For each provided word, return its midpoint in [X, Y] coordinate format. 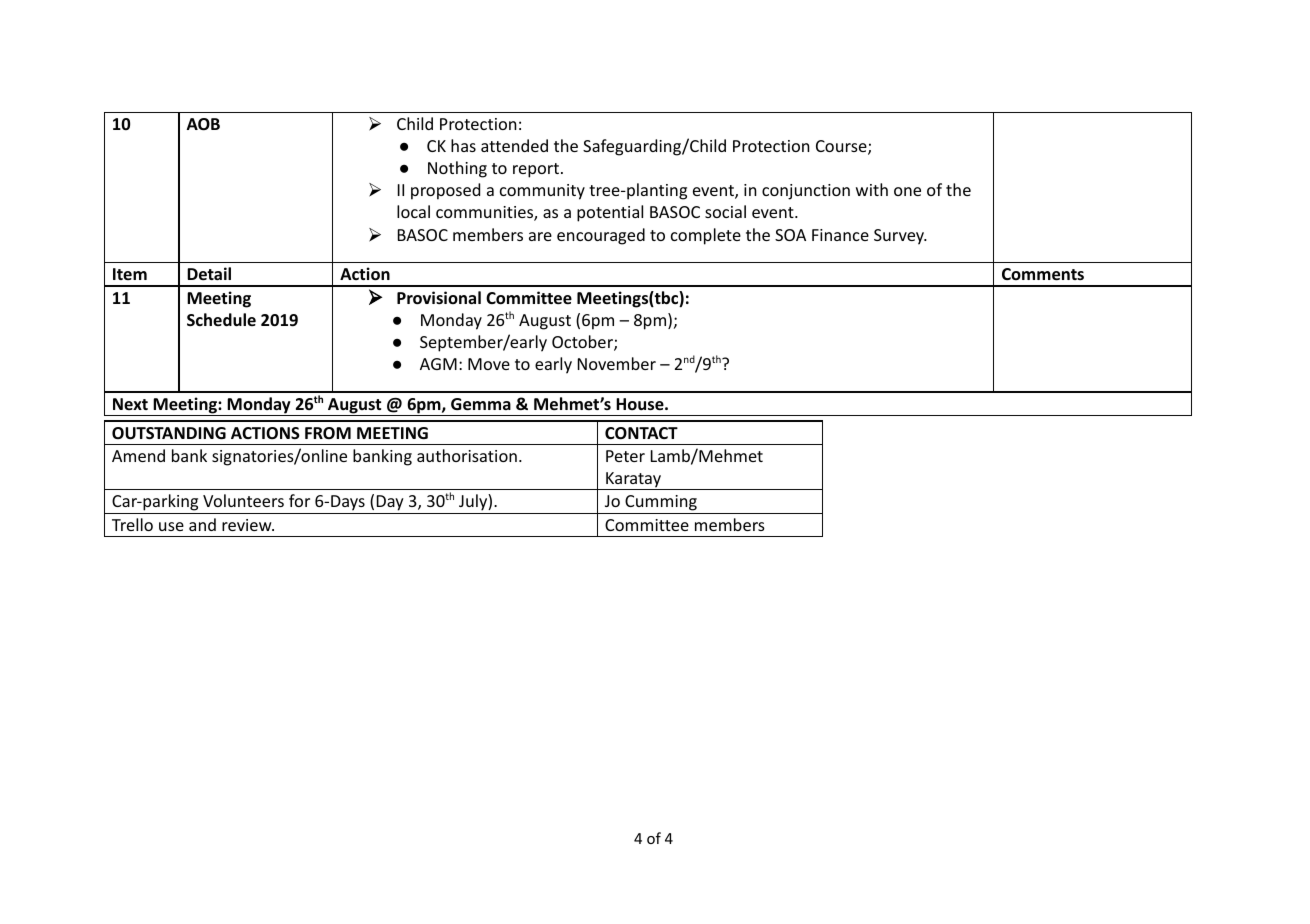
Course [842, 147]
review [248, 525]
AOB [203, 124]
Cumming [661, 504]
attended [514, 145]
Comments [1043, 274]
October [583, 343]
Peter [625, 456]
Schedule [221, 320]
